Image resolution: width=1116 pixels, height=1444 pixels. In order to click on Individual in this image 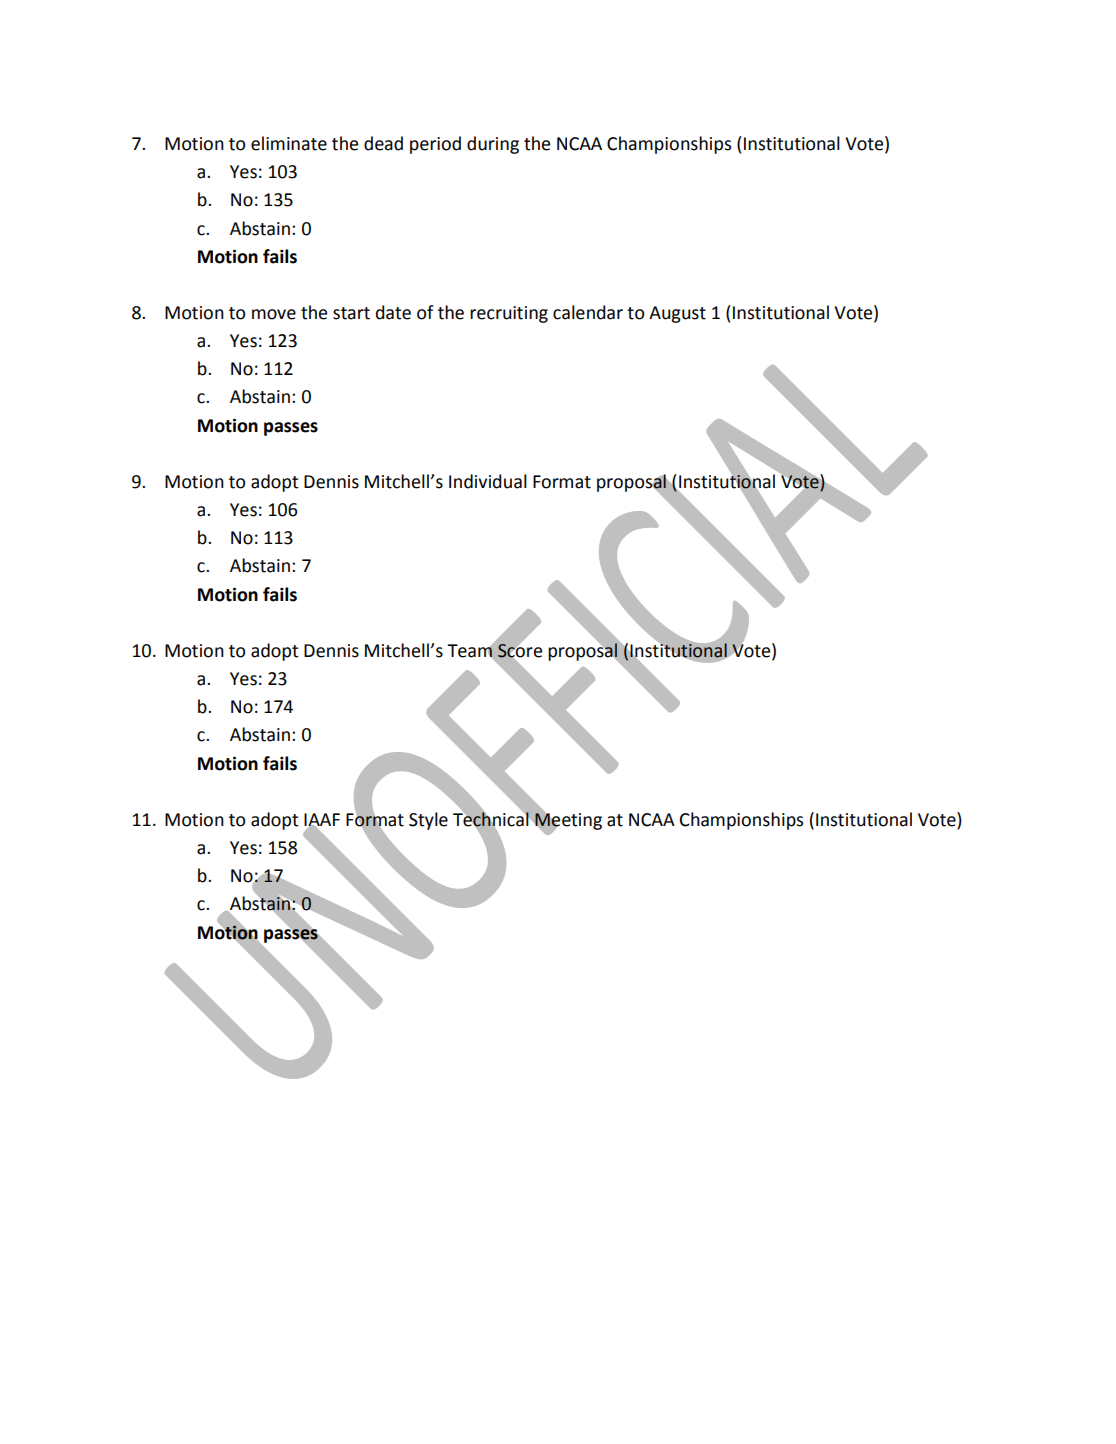, I will do `click(488, 481)`.
